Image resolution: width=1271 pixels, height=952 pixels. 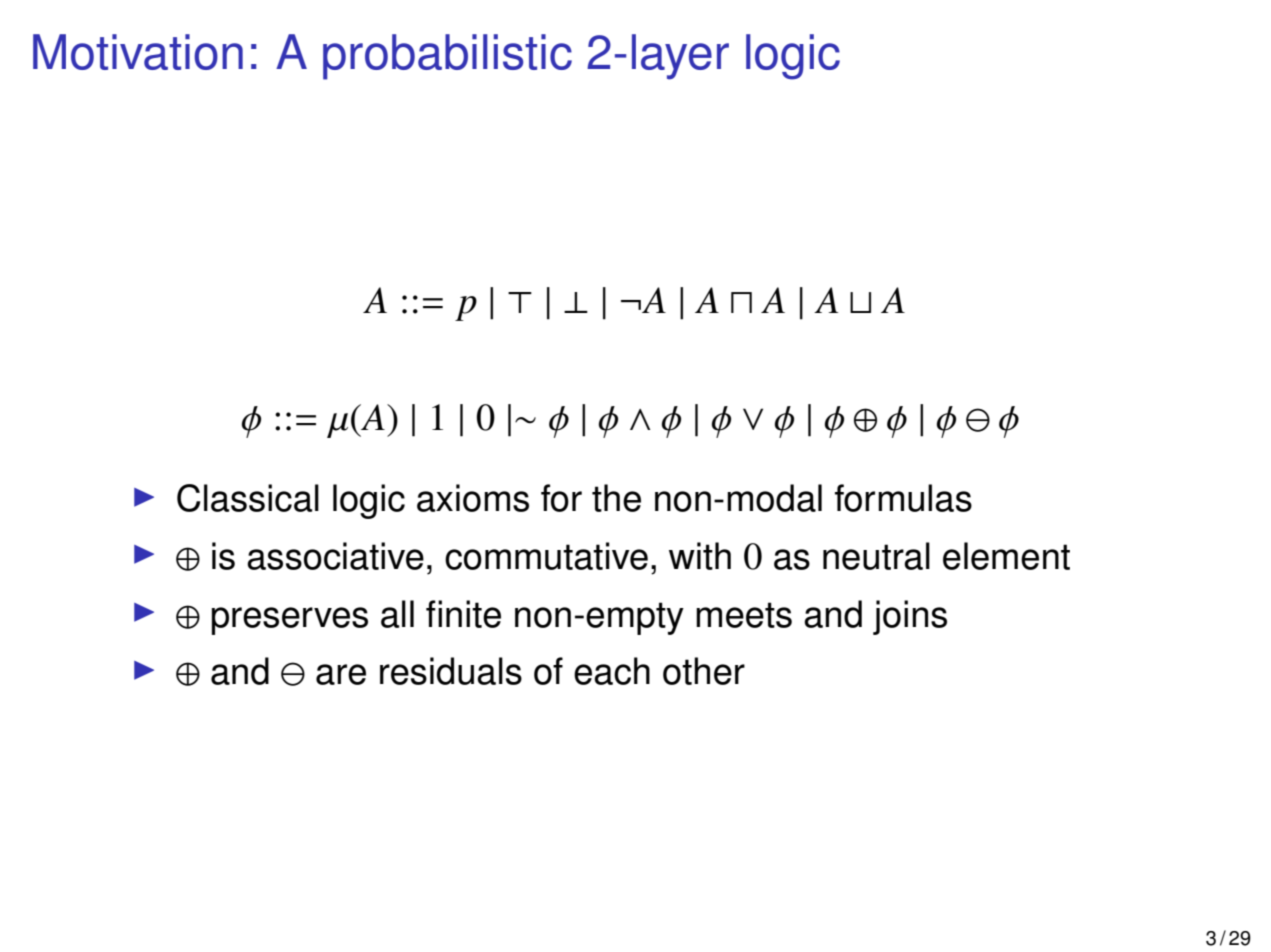 What do you see at coordinates (910, 617) in the screenshot?
I see `joins` at bounding box center [910, 617].
